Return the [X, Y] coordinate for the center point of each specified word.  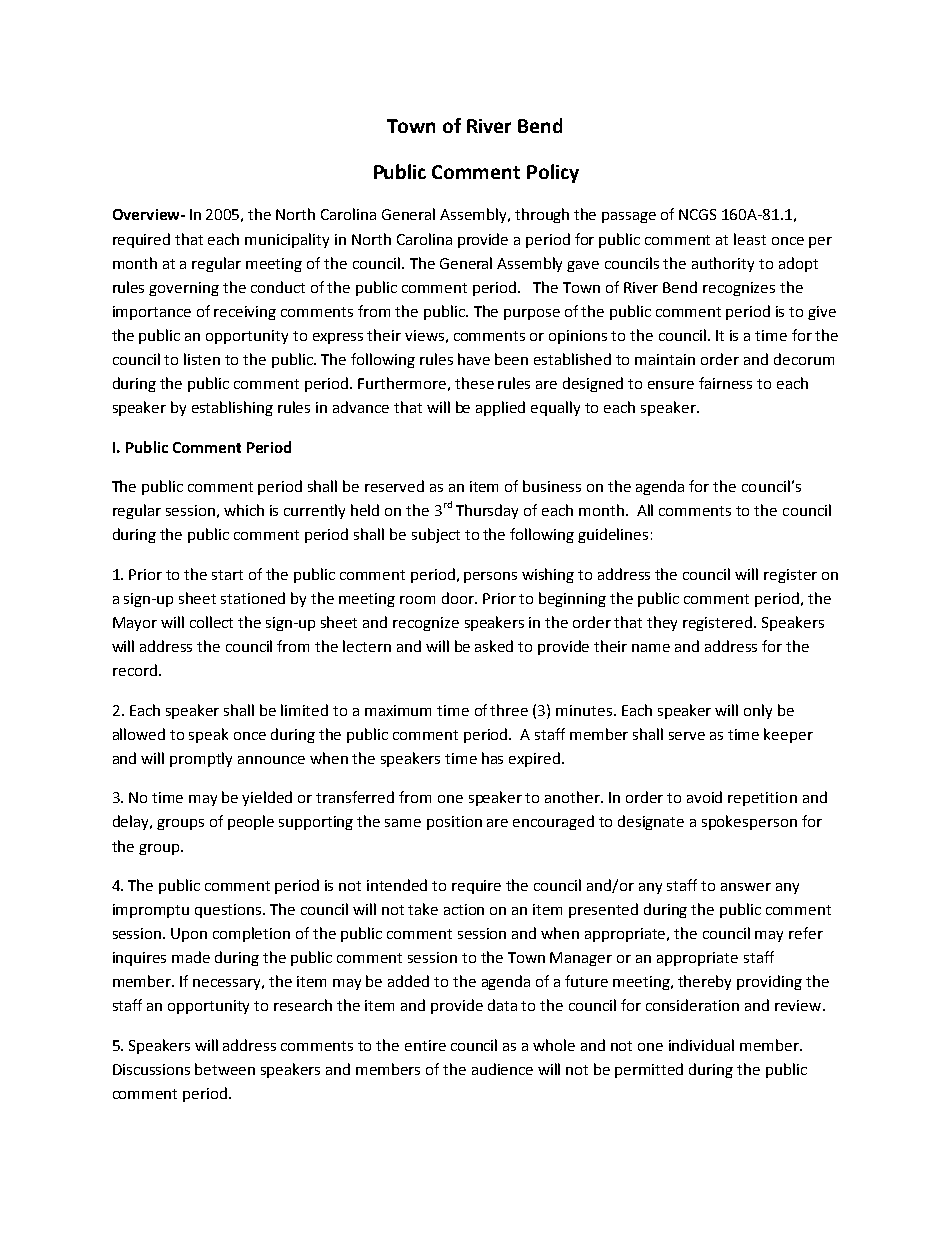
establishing [232, 408]
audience [502, 1069]
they [662, 623]
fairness [725, 383]
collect [211, 622]
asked [494, 646]
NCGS [697, 214]
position [454, 823]
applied [500, 408]
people [251, 822]
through [542, 215]
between [225, 1069]
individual [701, 1045]
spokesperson [749, 822]
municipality [287, 240]
